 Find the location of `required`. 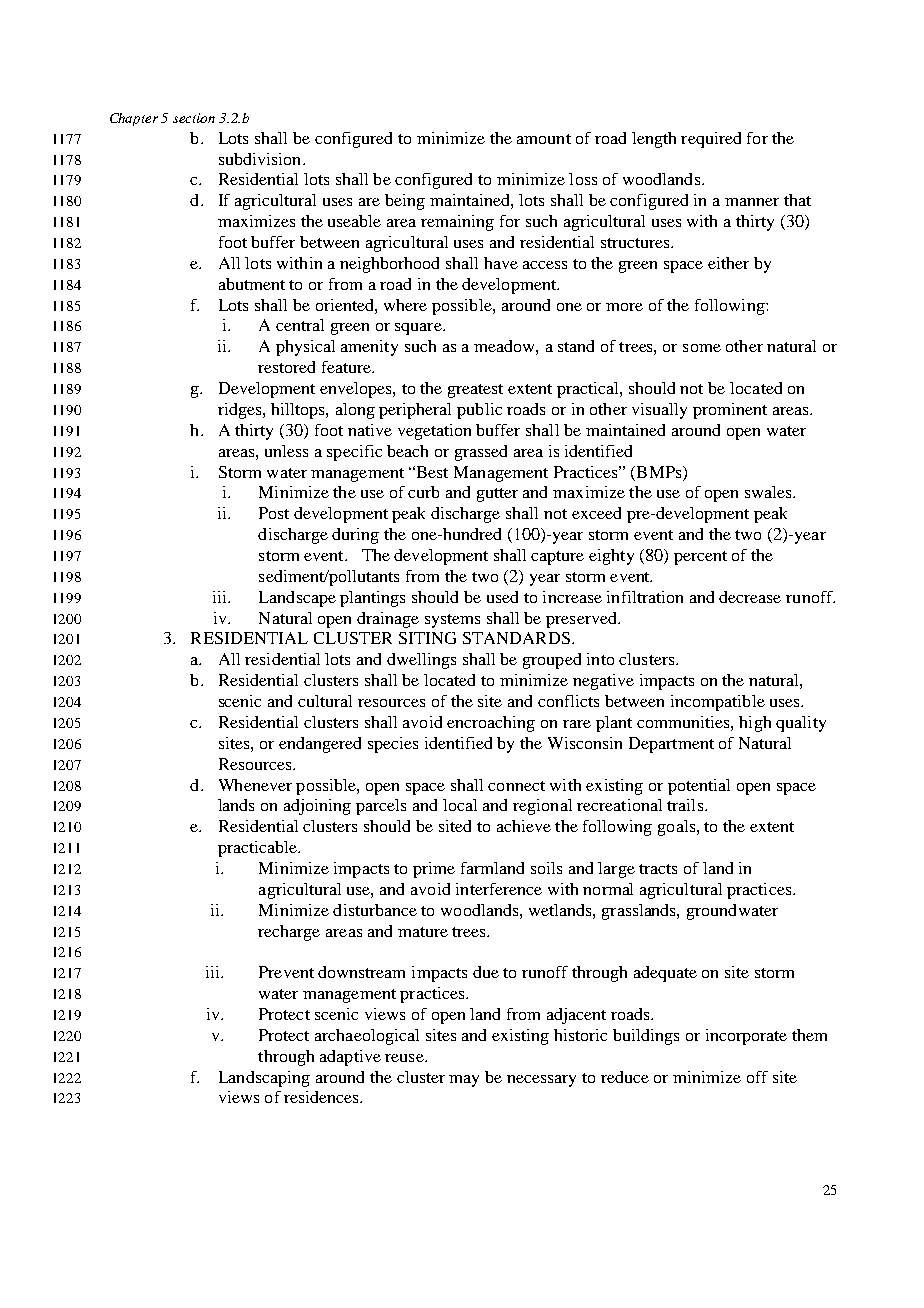

required is located at coordinates (711, 140).
